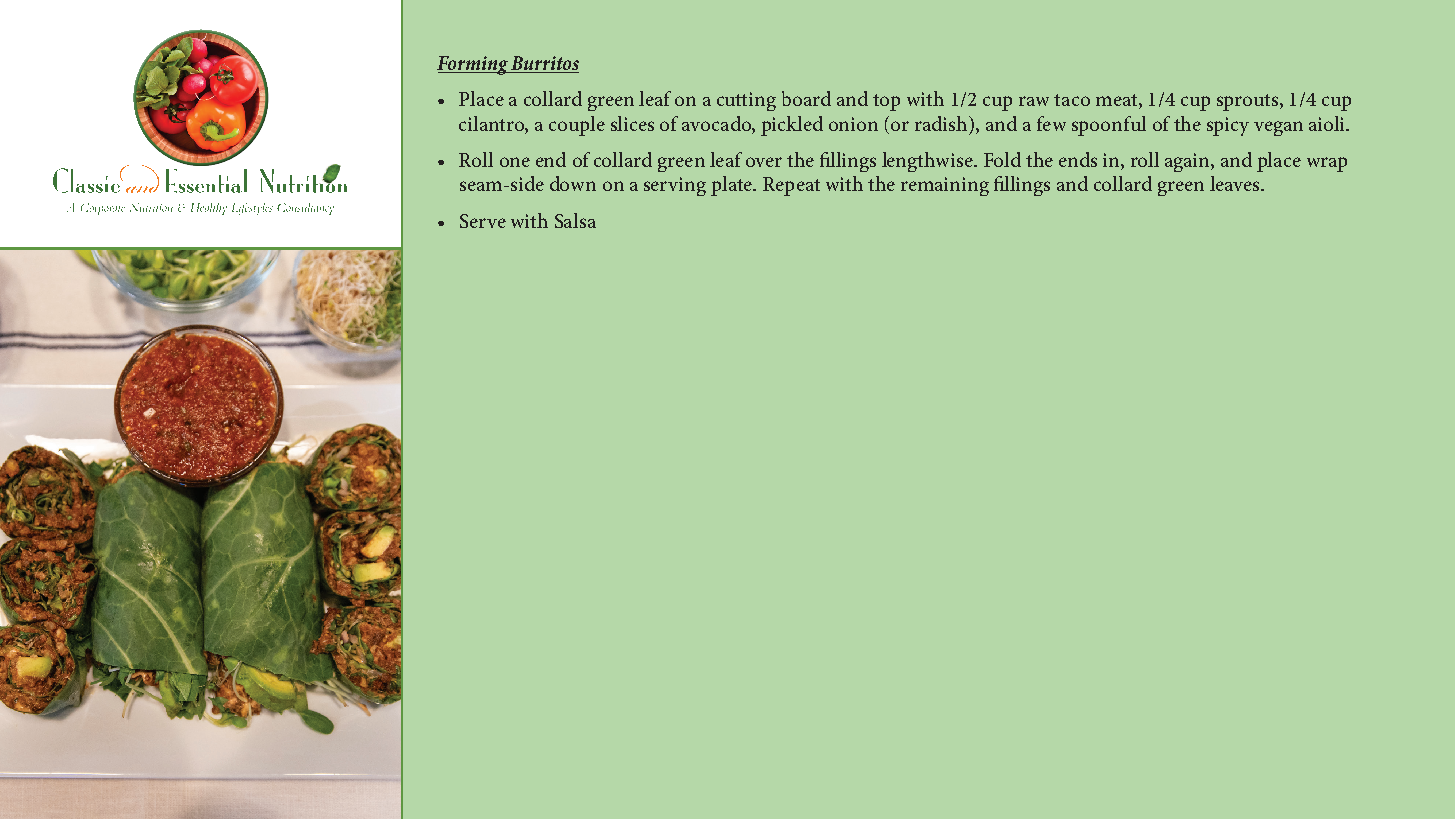 The image size is (1456, 819). I want to click on Salsa, so click(575, 220).
